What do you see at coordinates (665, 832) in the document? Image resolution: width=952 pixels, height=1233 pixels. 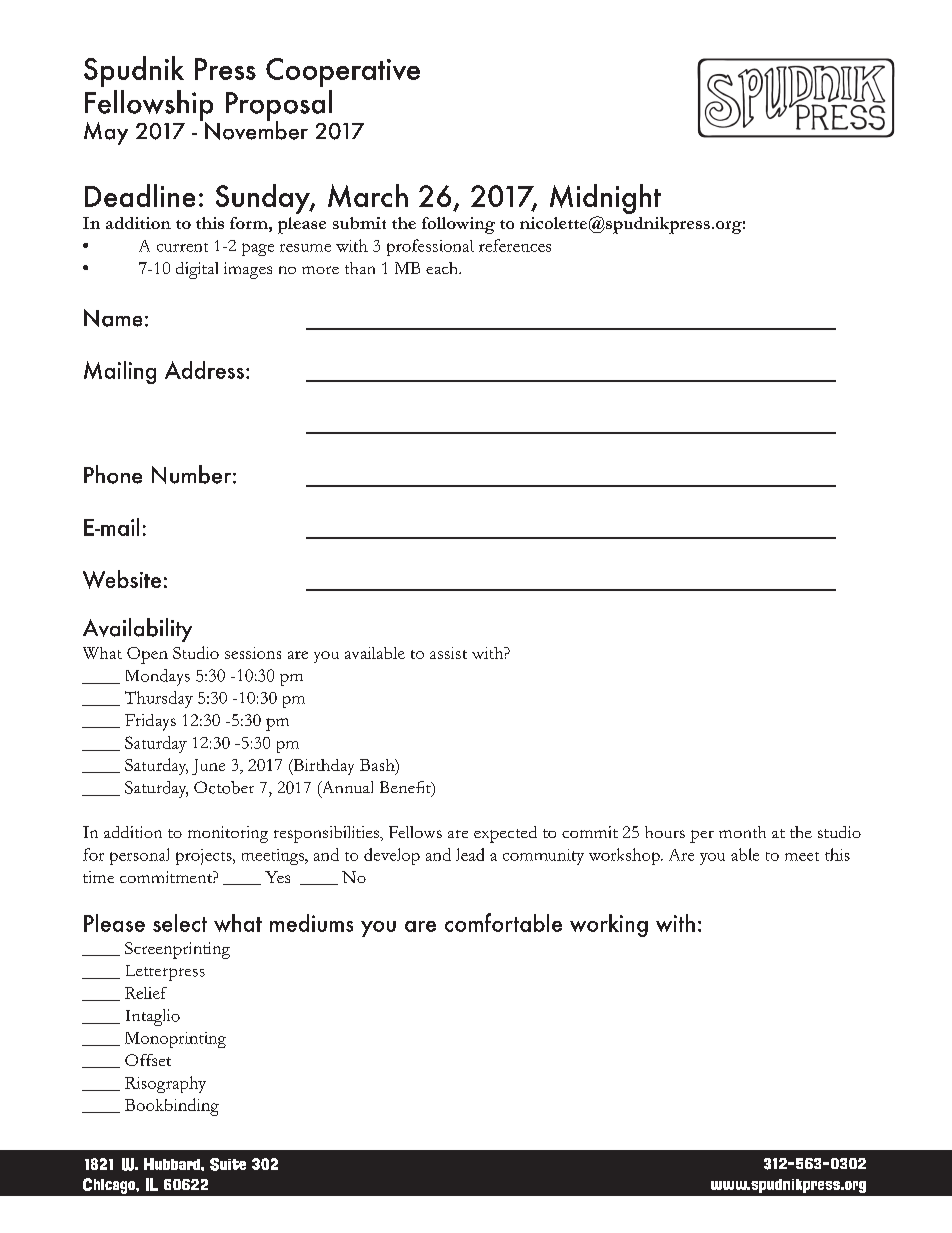 I see `hours` at bounding box center [665, 832].
